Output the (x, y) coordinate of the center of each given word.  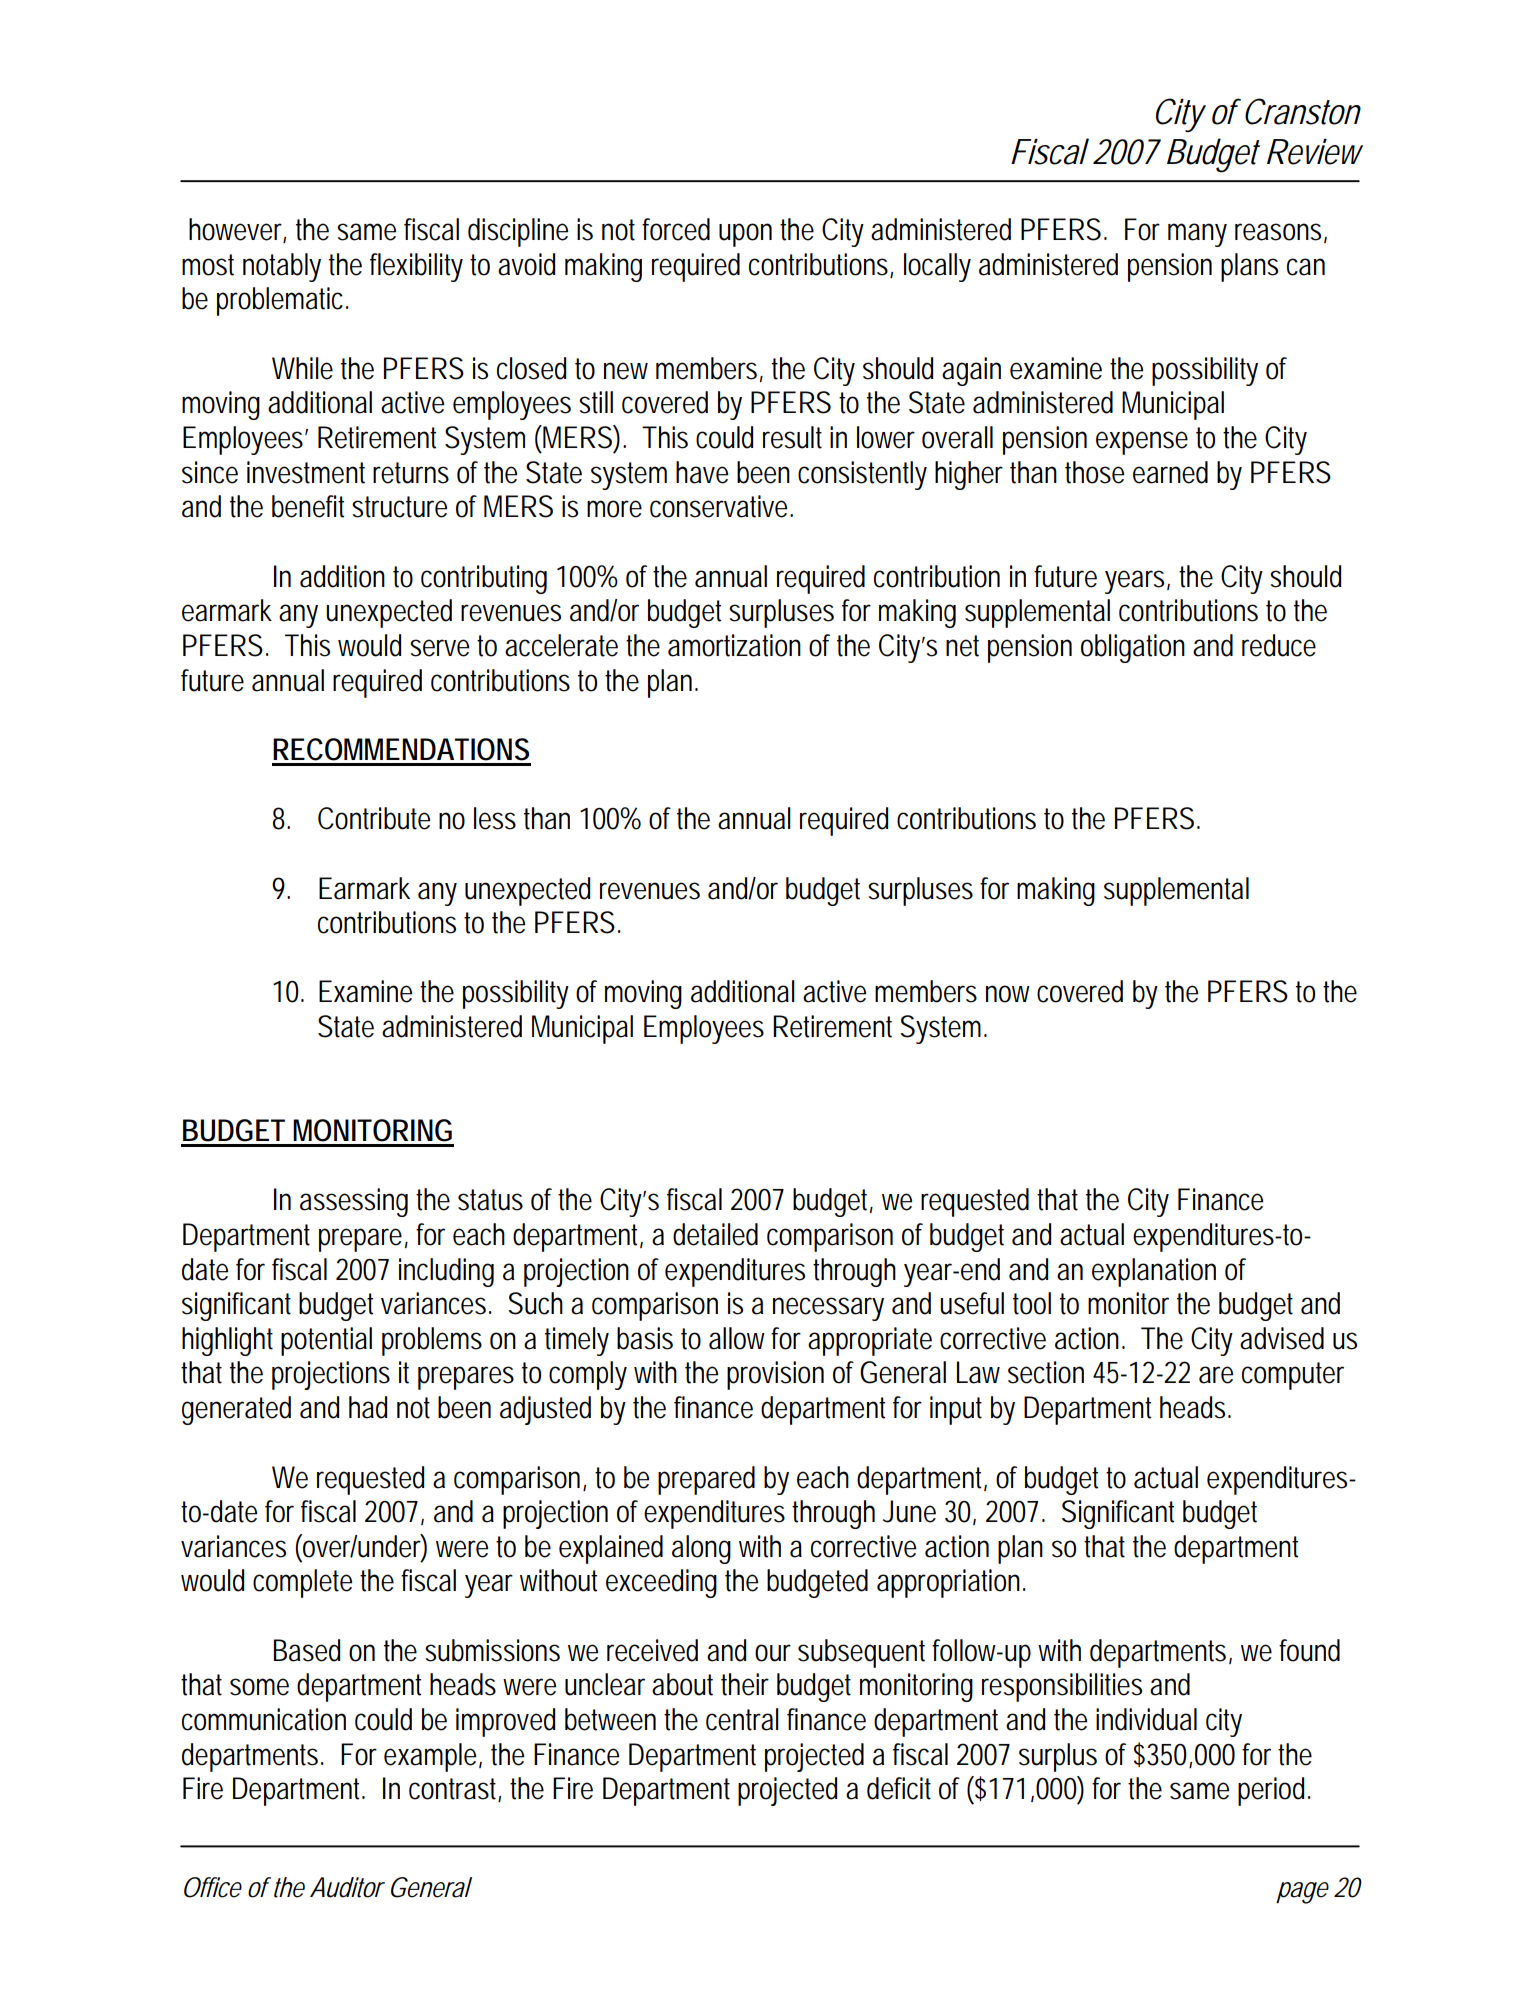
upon (745, 235)
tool (1032, 1303)
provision (775, 1375)
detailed (715, 1234)
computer (1293, 1376)
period (1274, 1791)
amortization (734, 645)
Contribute (374, 818)
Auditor (347, 1887)
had (368, 1407)
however (237, 230)
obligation (1133, 648)
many (1197, 235)
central (742, 1719)
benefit (308, 506)
